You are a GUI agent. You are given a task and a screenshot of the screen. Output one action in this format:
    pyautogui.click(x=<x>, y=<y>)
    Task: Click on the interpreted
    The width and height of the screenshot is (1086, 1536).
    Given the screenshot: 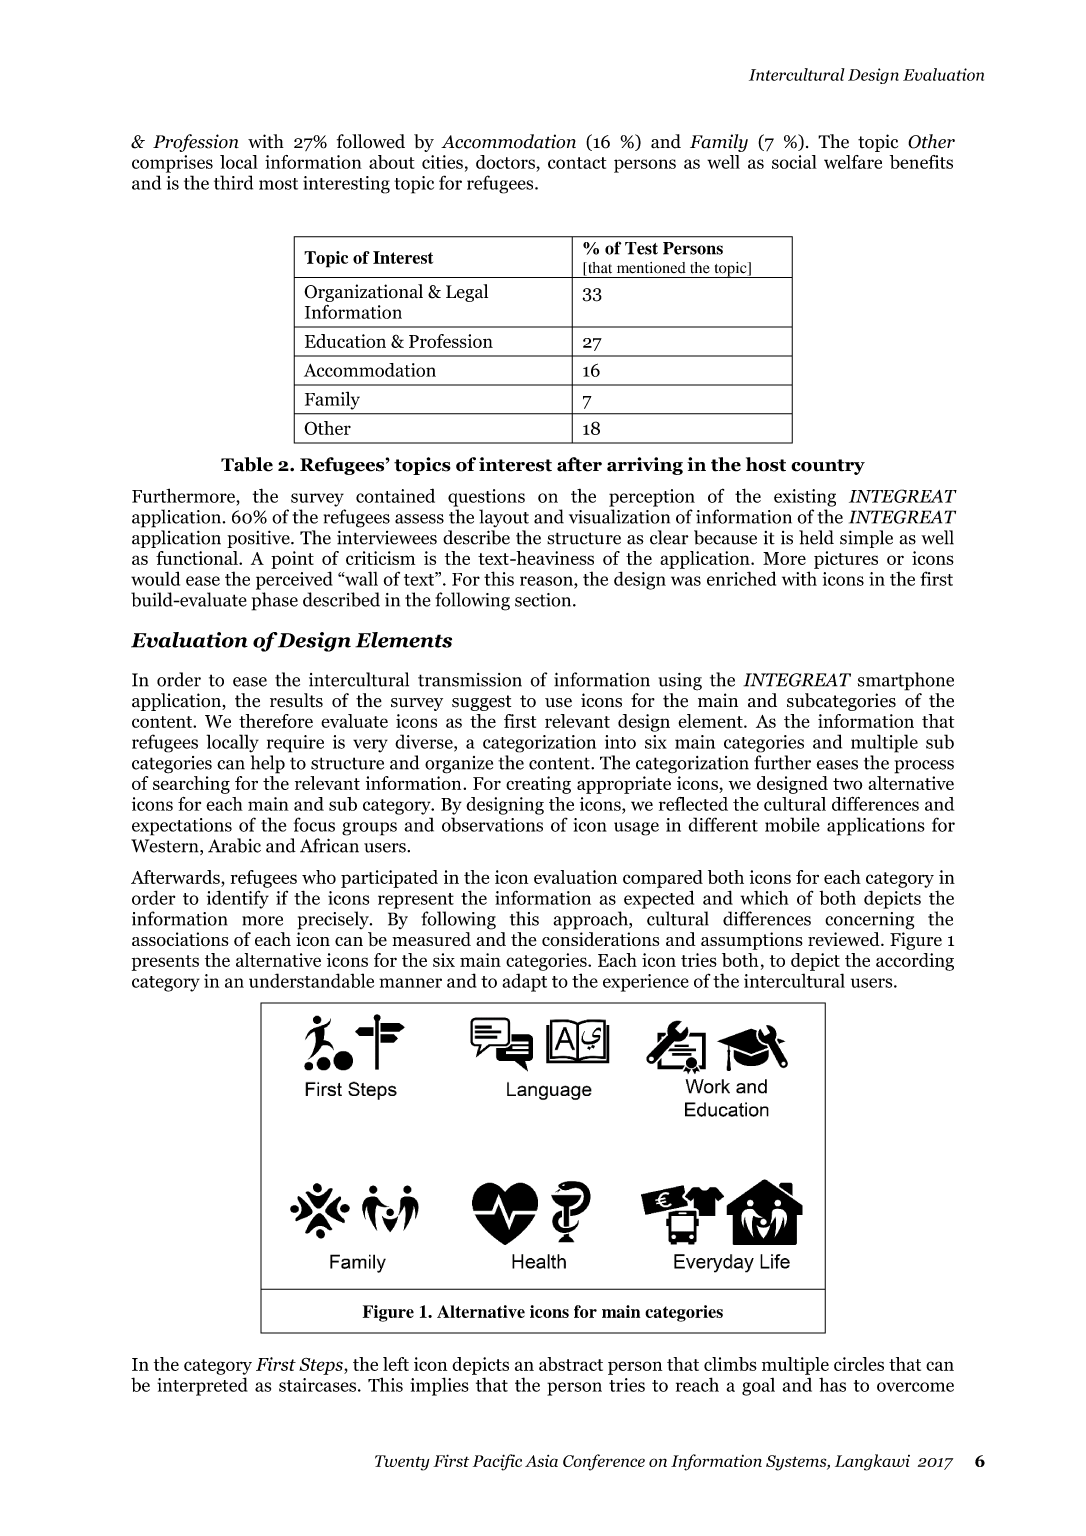 What is the action you would take?
    pyautogui.click(x=202, y=1386)
